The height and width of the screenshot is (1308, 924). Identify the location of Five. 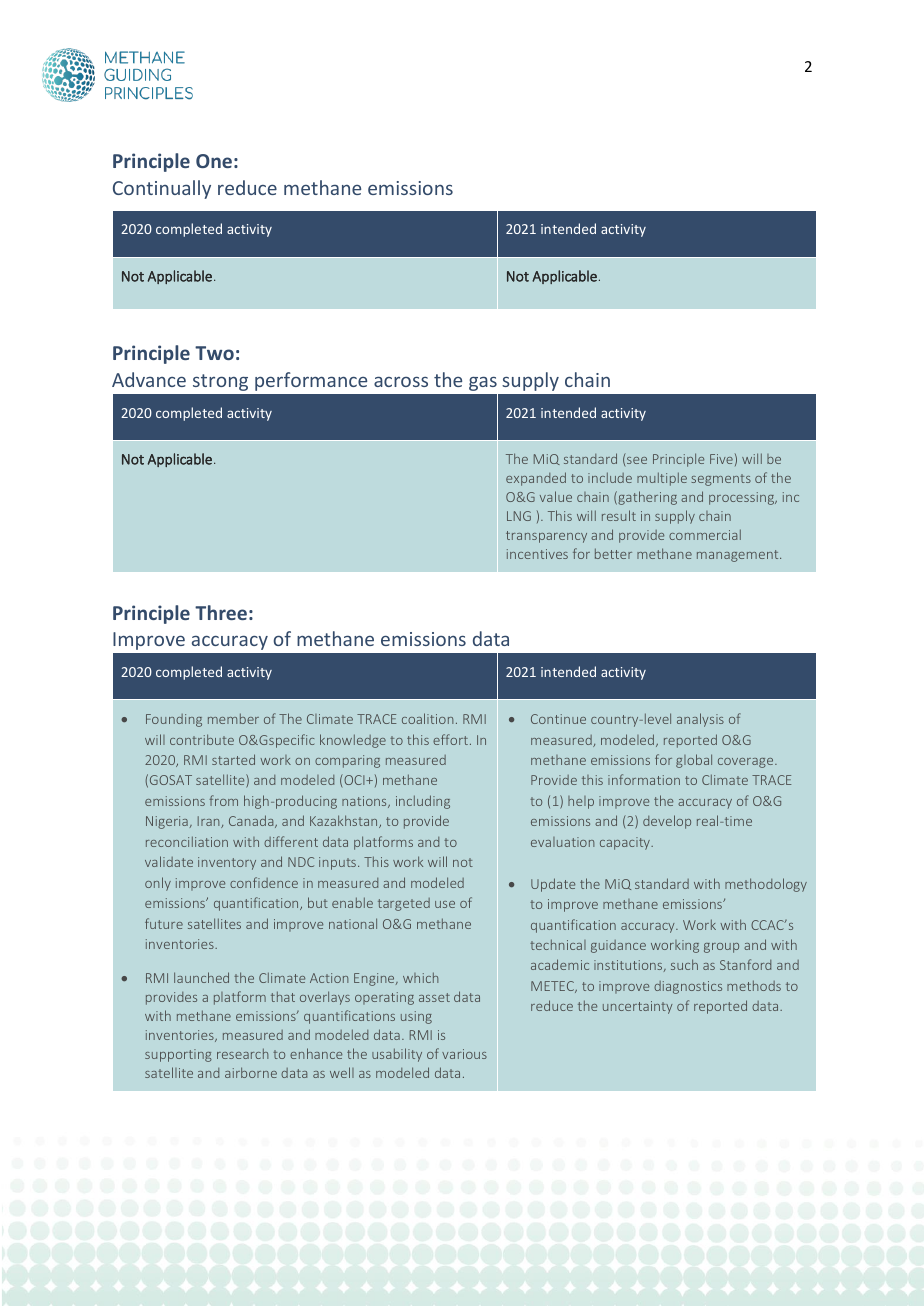
(721, 459).
